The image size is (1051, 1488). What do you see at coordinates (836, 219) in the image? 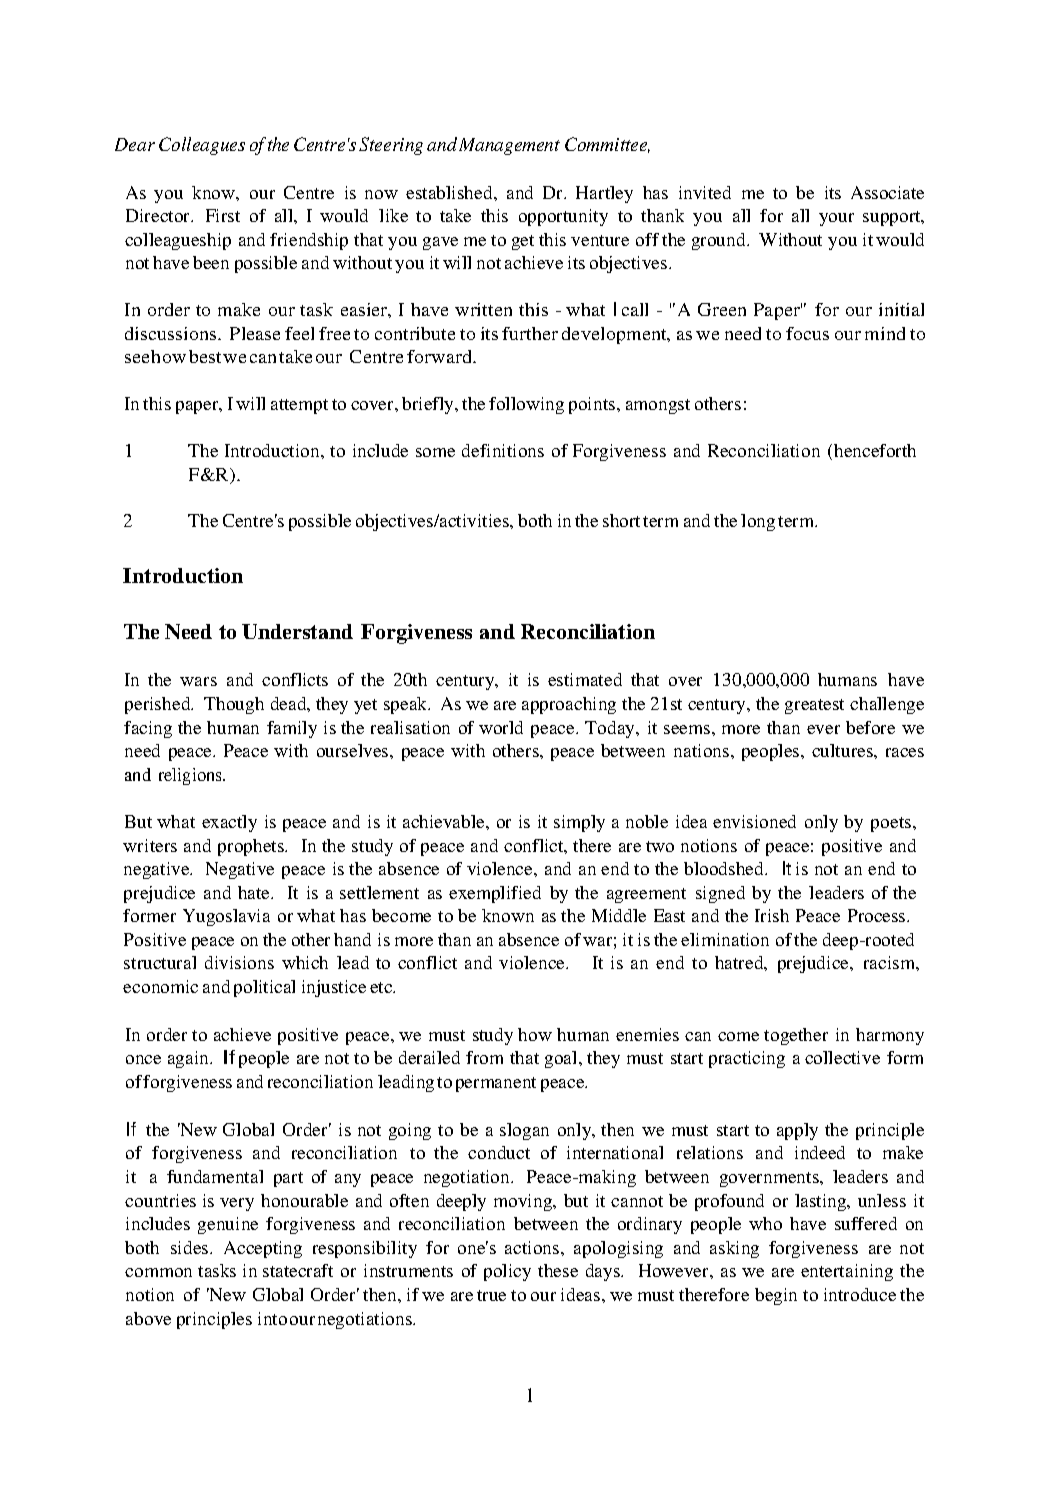
I see `your` at bounding box center [836, 219].
